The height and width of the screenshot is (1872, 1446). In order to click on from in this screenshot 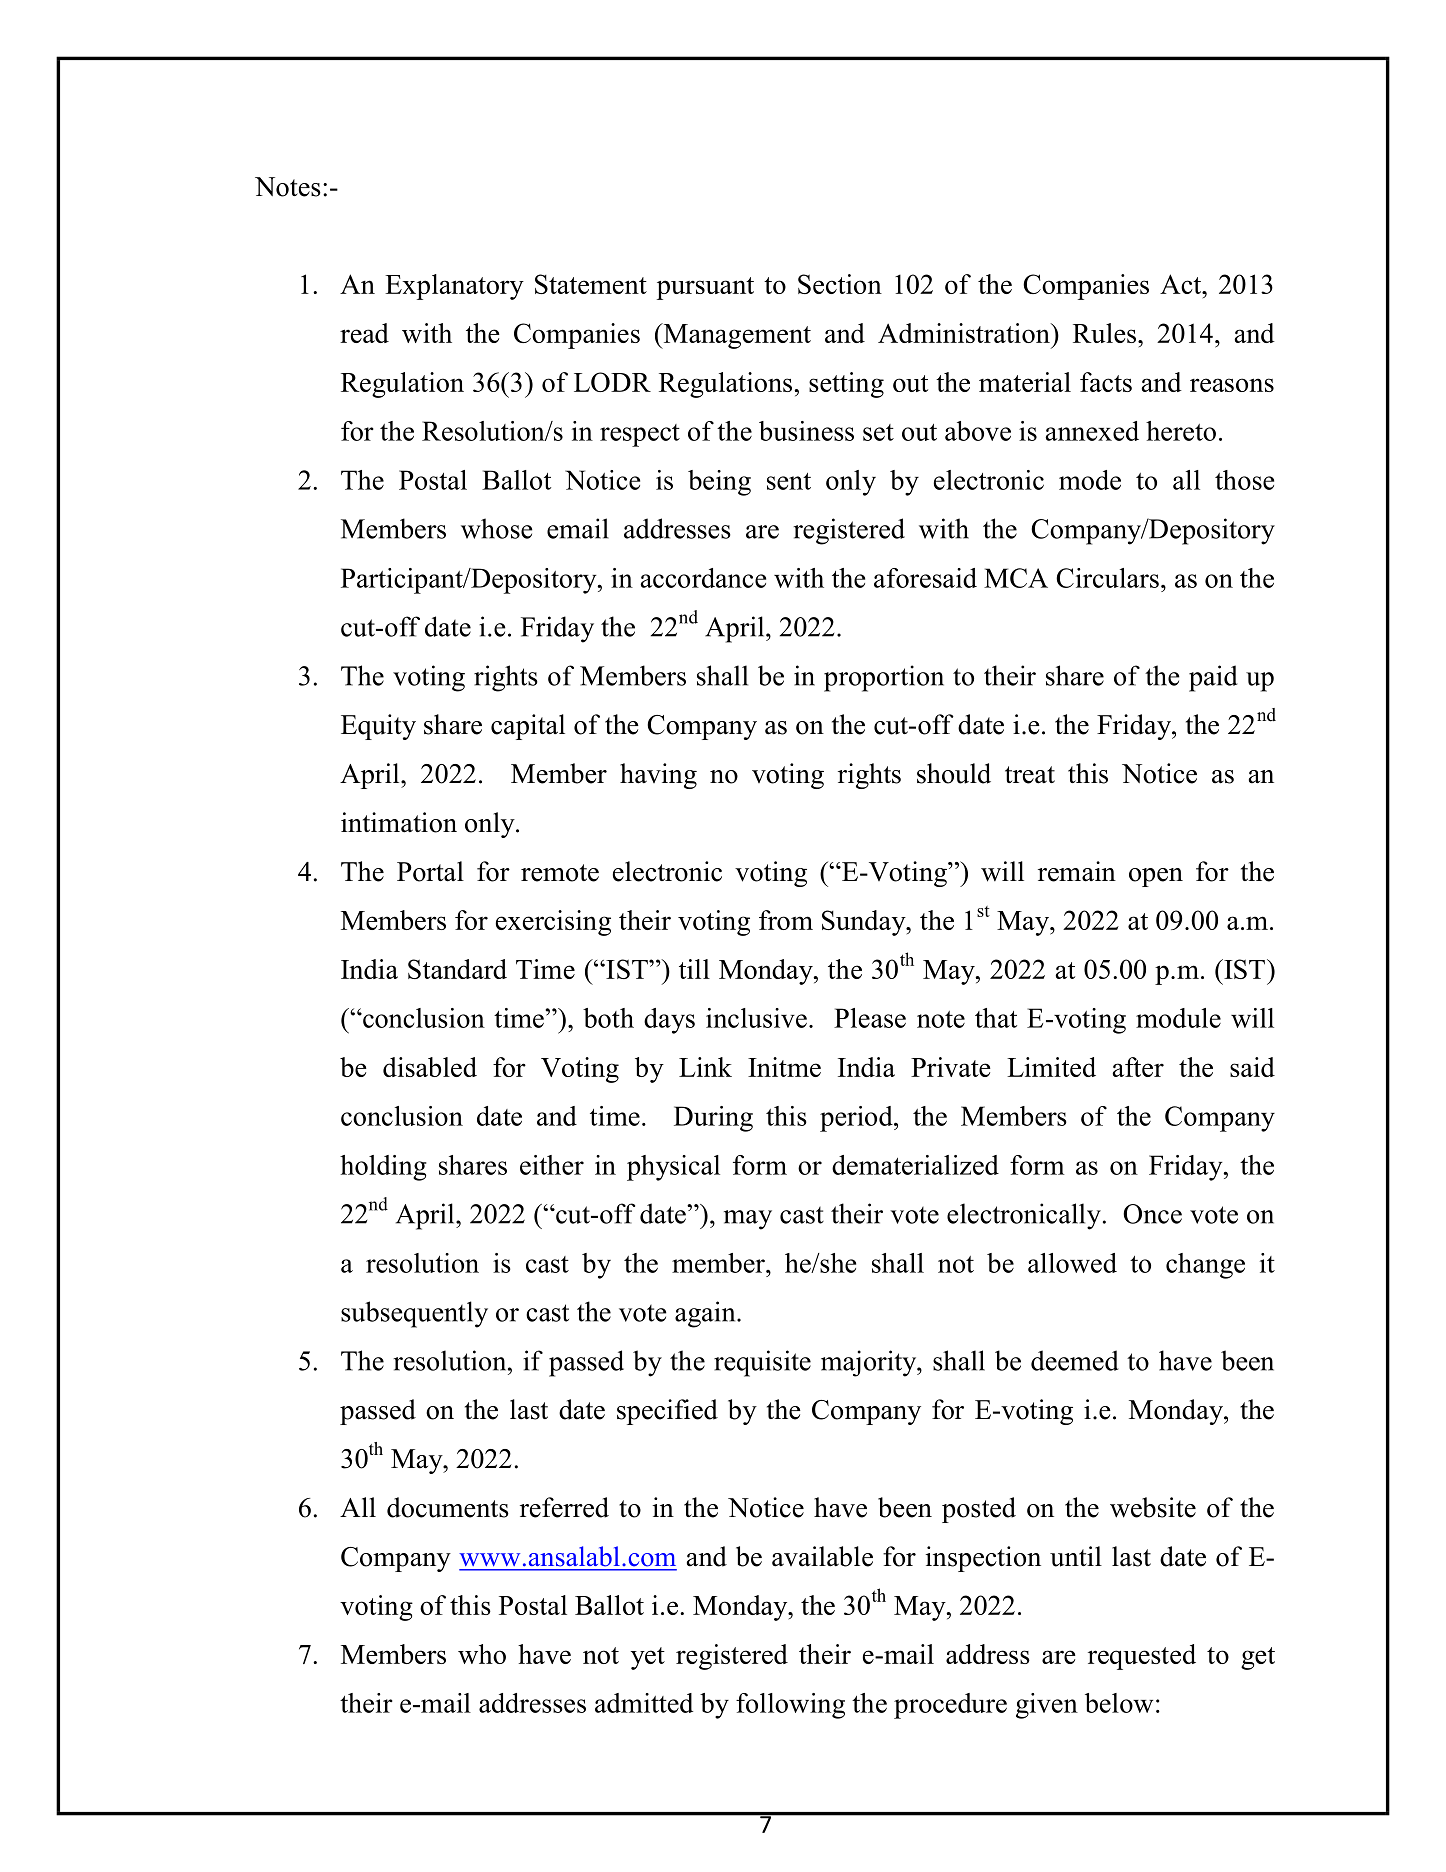, I will do `click(786, 920)`.
